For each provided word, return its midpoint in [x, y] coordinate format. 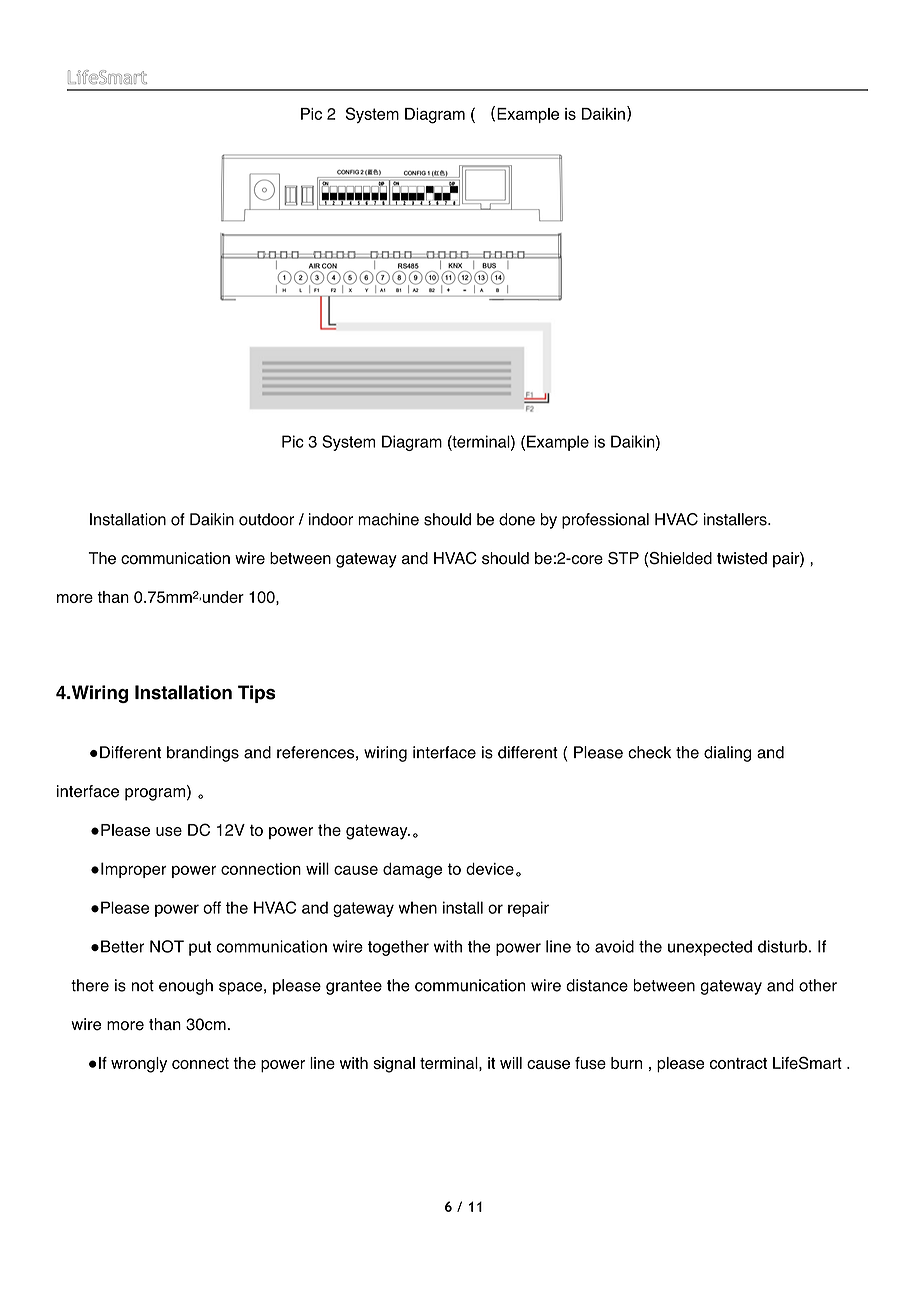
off [212, 907]
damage [412, 871]
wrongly [139, 1065]
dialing [727, 754]
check [649, 752]
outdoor [266, 519]
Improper [134, 870]
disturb [782, 946]
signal [394, 1065]
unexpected [710, 948]
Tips [257, 694]
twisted [742, 558]
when [417, 907]
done [517, 519]
